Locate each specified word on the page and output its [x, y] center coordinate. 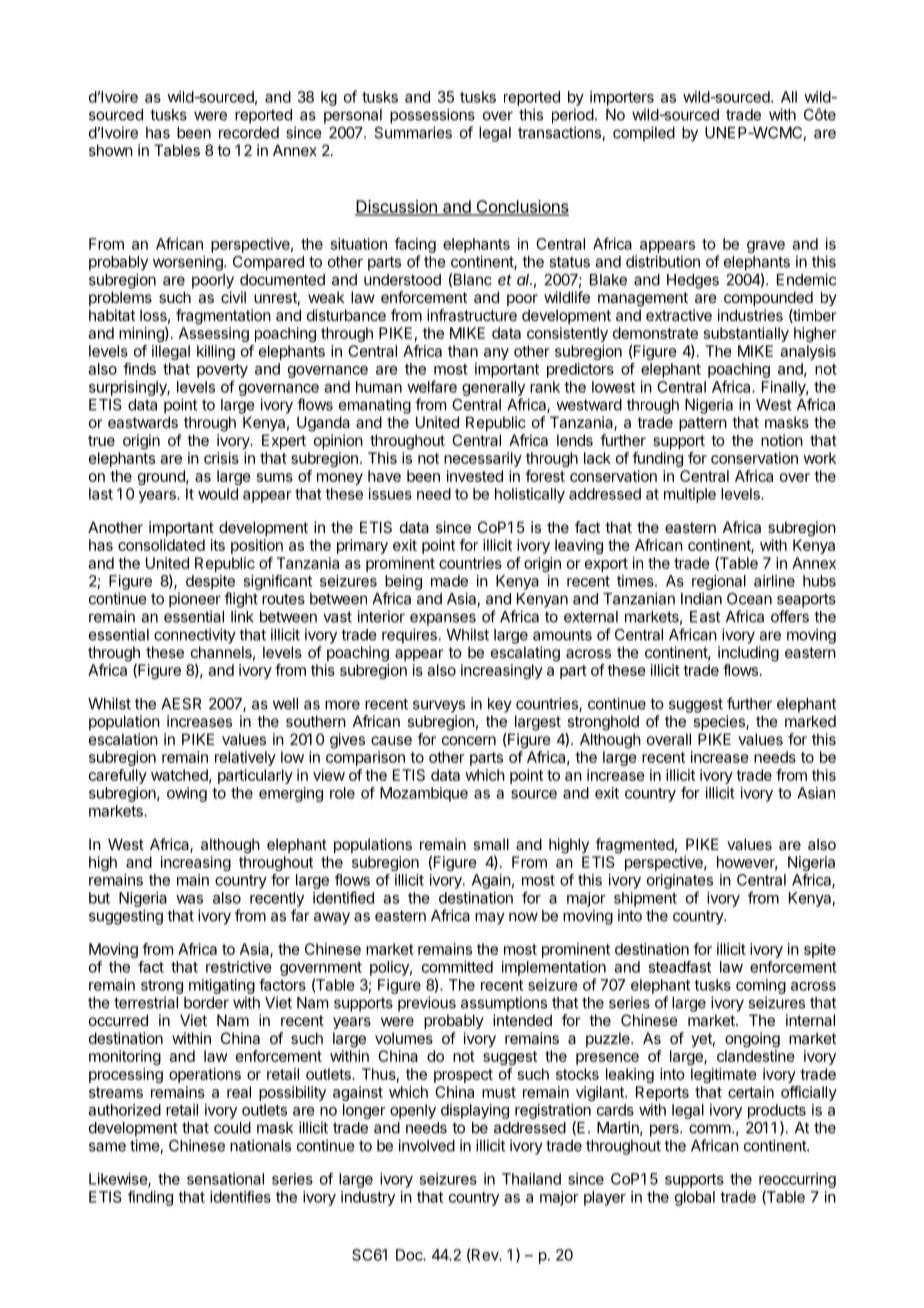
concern [469, 740]
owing [187, 794]
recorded [249, 133]
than [463, 351]
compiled [644, 134]
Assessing [214, 334]
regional [719, 582]
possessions [432, 116]
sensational [225, 1179]
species [720, 722]
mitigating [222, 986]
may [490, 918]
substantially [746, 334]
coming [761, 986]
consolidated [161, 545]
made [449, 581]
